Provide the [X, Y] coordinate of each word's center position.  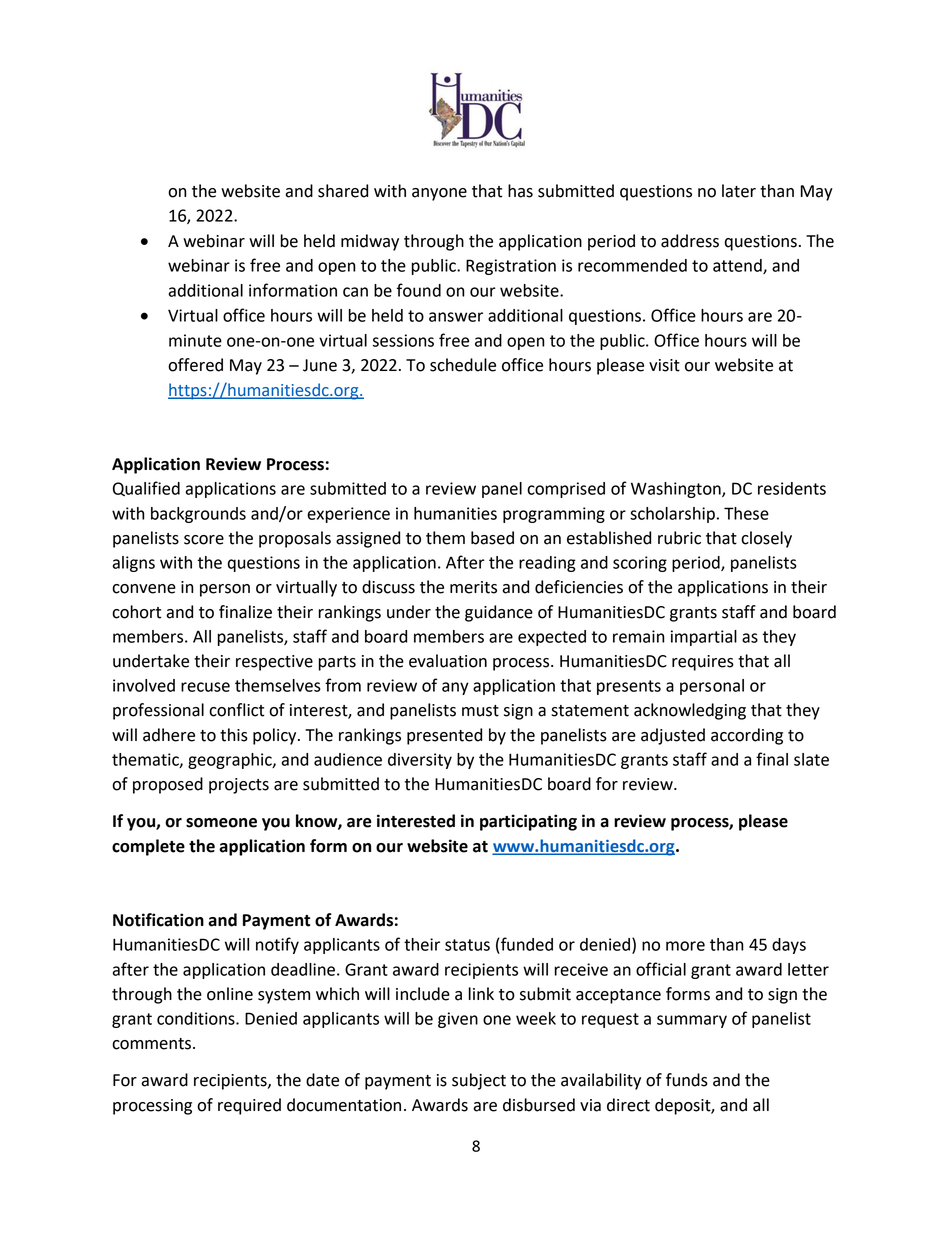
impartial [704, 638]
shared [343, 191]
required [249, 1106]
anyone [439, 194]
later [739, 191]
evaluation [448, 661]
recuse [205, 687]
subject [479, 1081]
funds [687, 1080]
